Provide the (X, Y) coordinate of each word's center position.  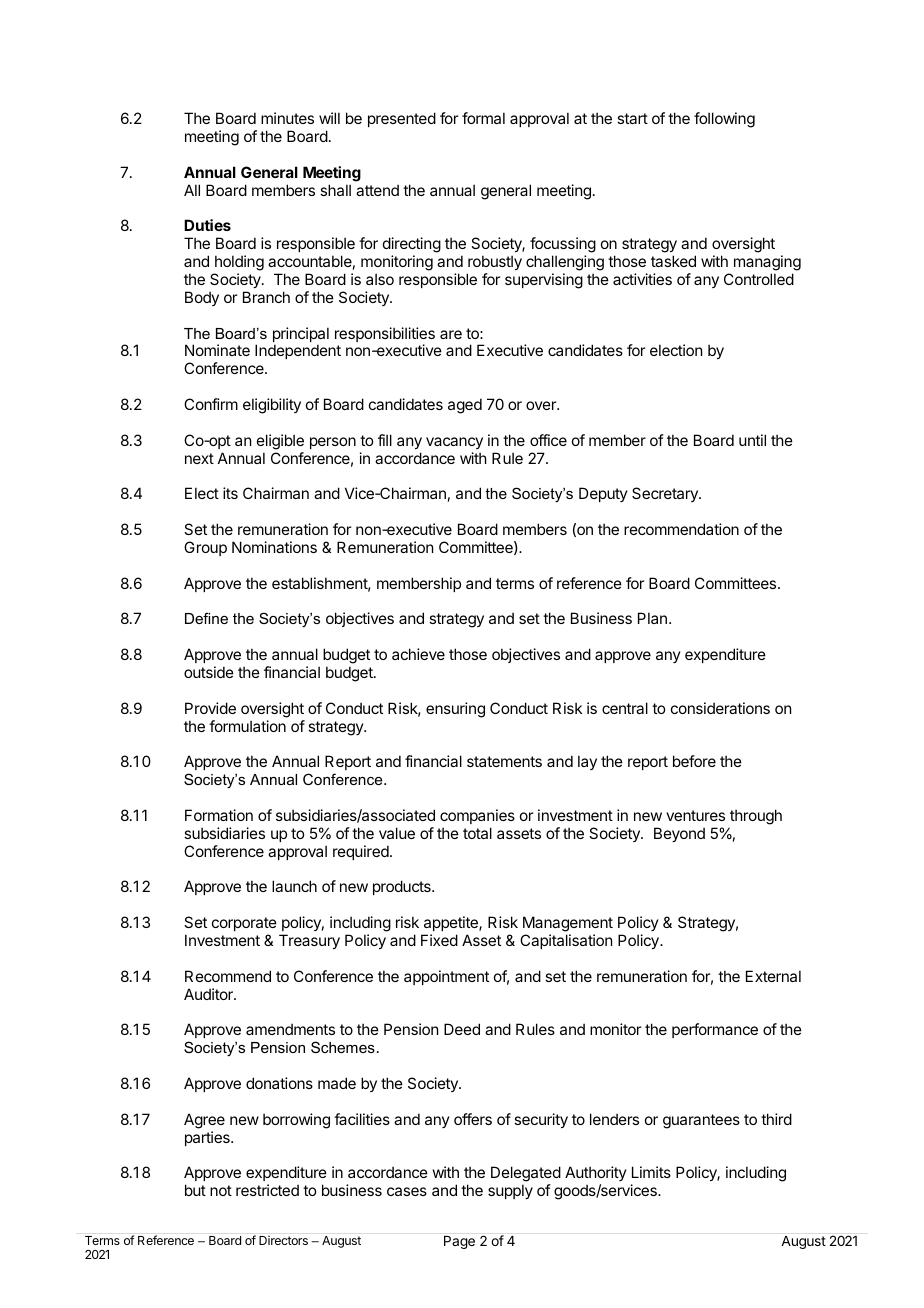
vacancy (454, 443)
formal (483, 118)
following (724, 120)
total (477, 833)
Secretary (666, 494)
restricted (267, 1190)
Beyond (679, 834)
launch (294, 886)
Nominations (274, 547)
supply (510, 1191)
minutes (287, 118)
